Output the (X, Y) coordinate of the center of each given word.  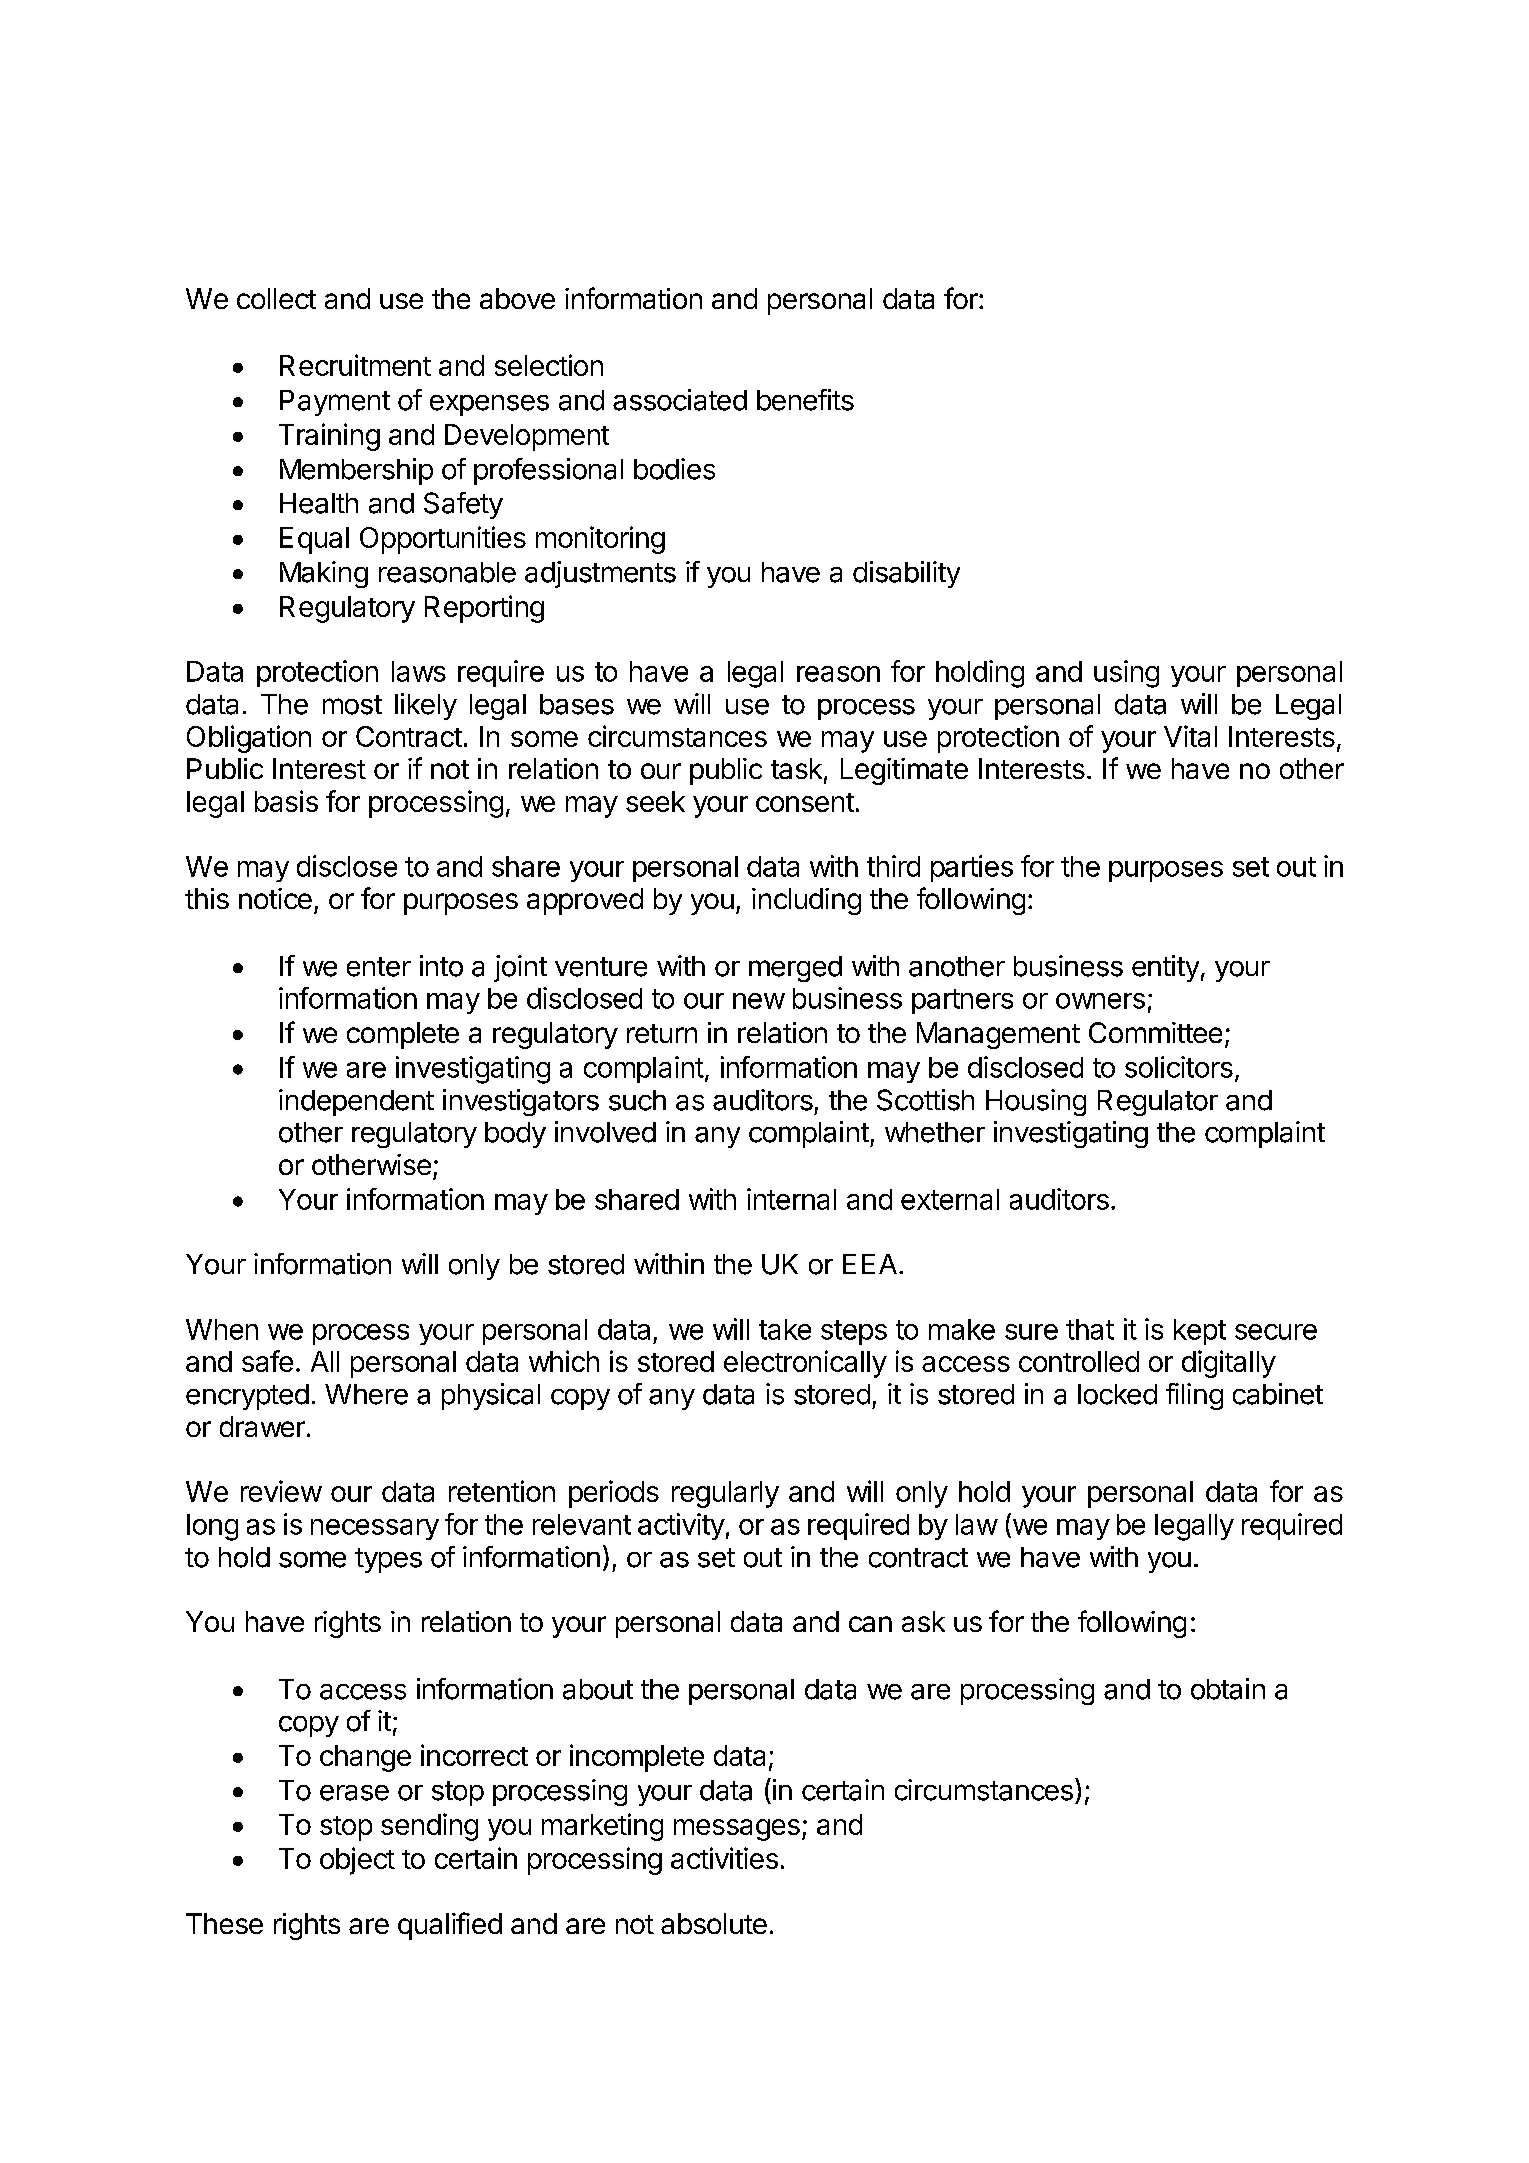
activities (724, 1858)
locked (1117, 1394)
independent (356, 1102)
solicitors (1179, 1067)
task (796, 768)
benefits (805, 400)
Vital (1190, 736)
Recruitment (355, 365)
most (352, 705)
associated (680, 400)
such (637, 1100)
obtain (1228, 1689)
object (357, 1861)
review (281, 1491)
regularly (725, 1494)
